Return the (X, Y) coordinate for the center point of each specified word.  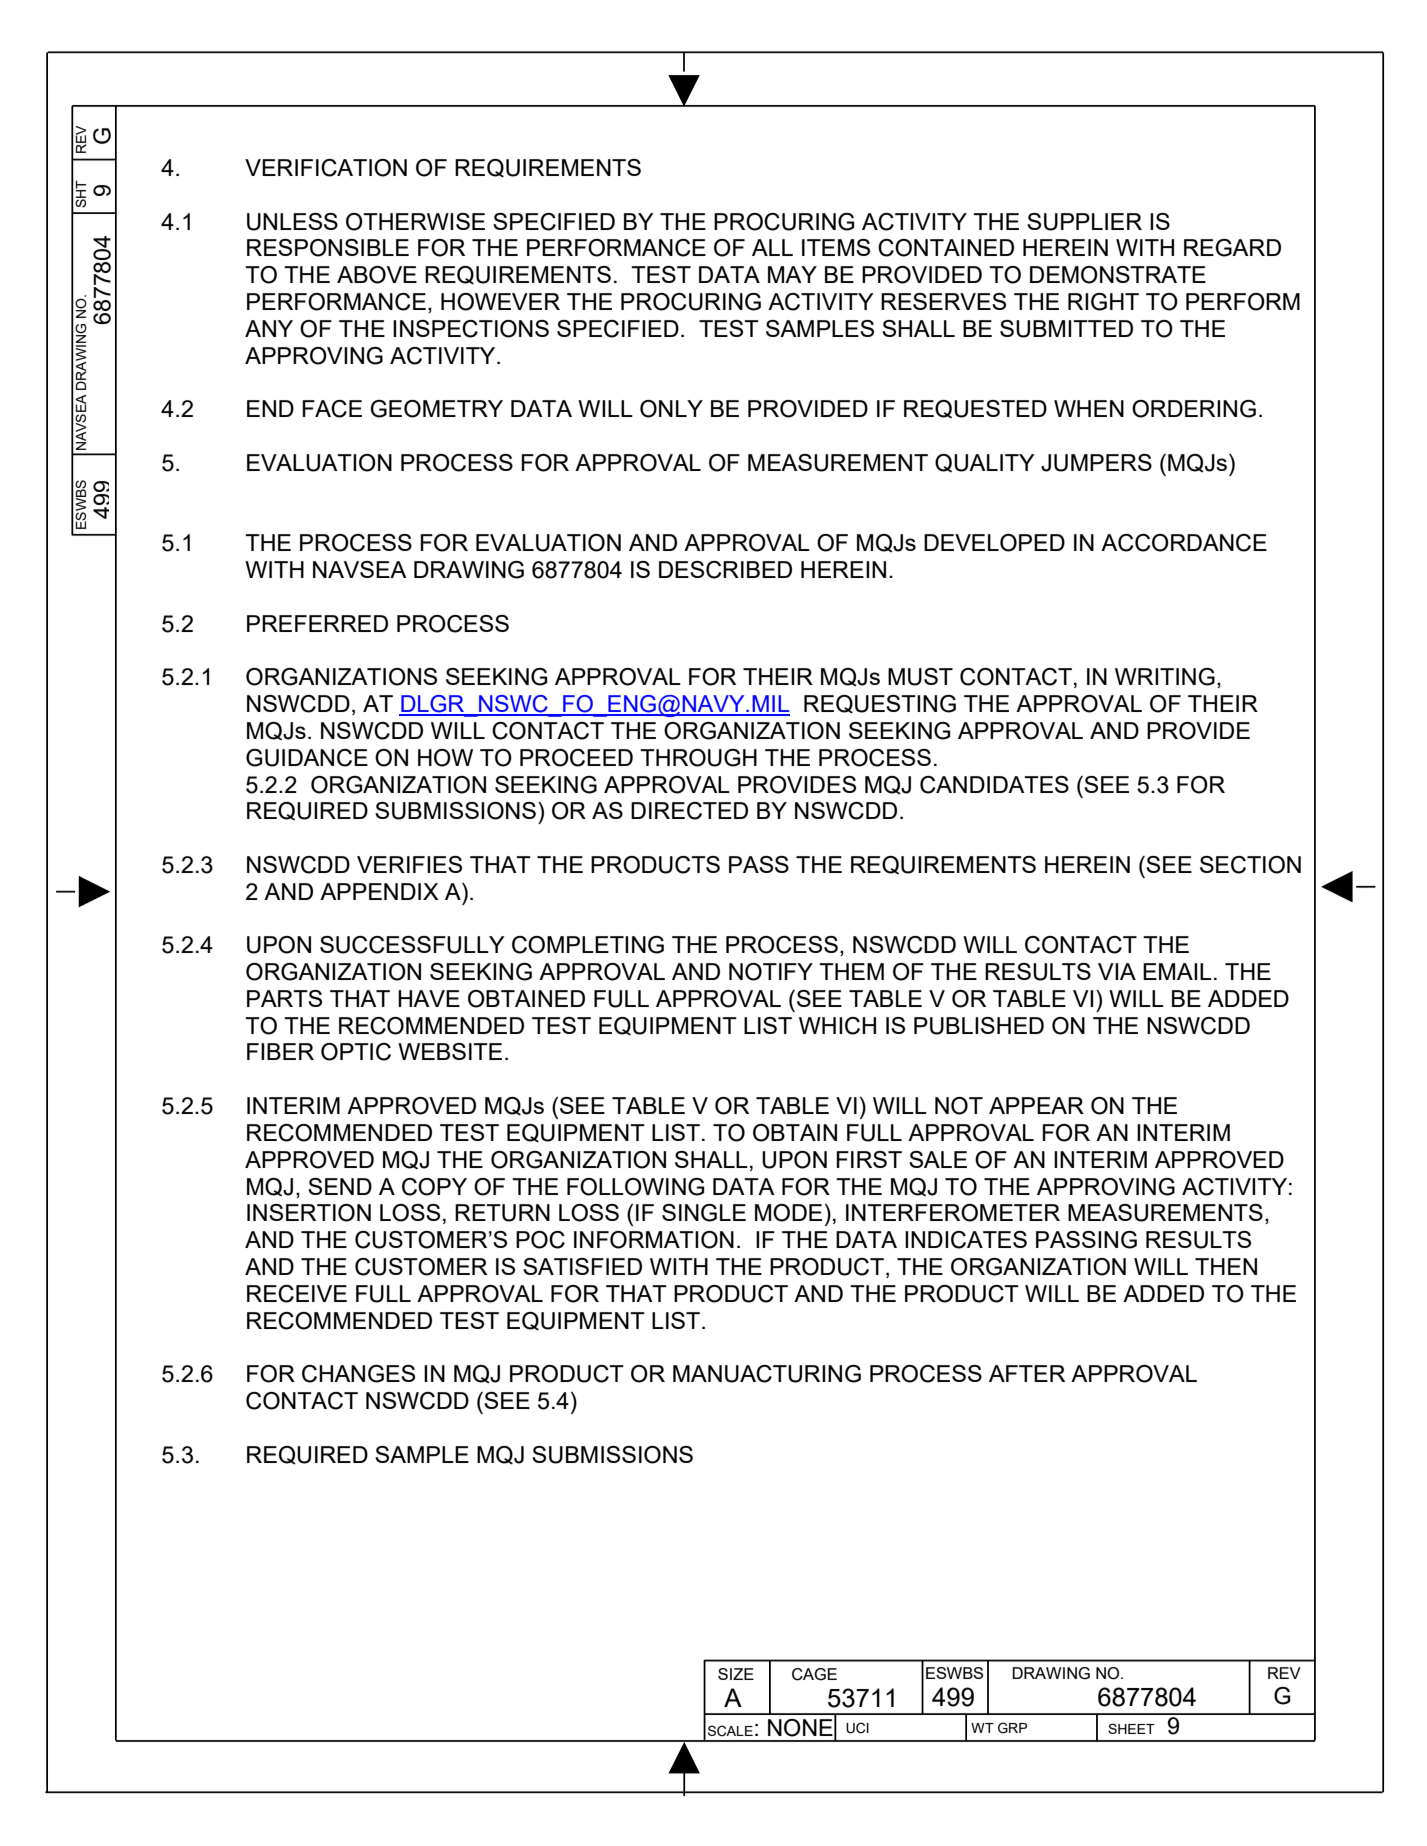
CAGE (814, 1674)
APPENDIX (379, 891)
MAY (792, 274)
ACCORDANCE (1184, 543)
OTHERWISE (415, 222)
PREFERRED (317, 623)
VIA (1117, 971)
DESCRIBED (725, 570)
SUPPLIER (1084, 222)
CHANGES (358, 1374)
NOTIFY (771, 972)
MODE (788, 1213)
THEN (1226, 1266)
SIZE (736, 1674)
